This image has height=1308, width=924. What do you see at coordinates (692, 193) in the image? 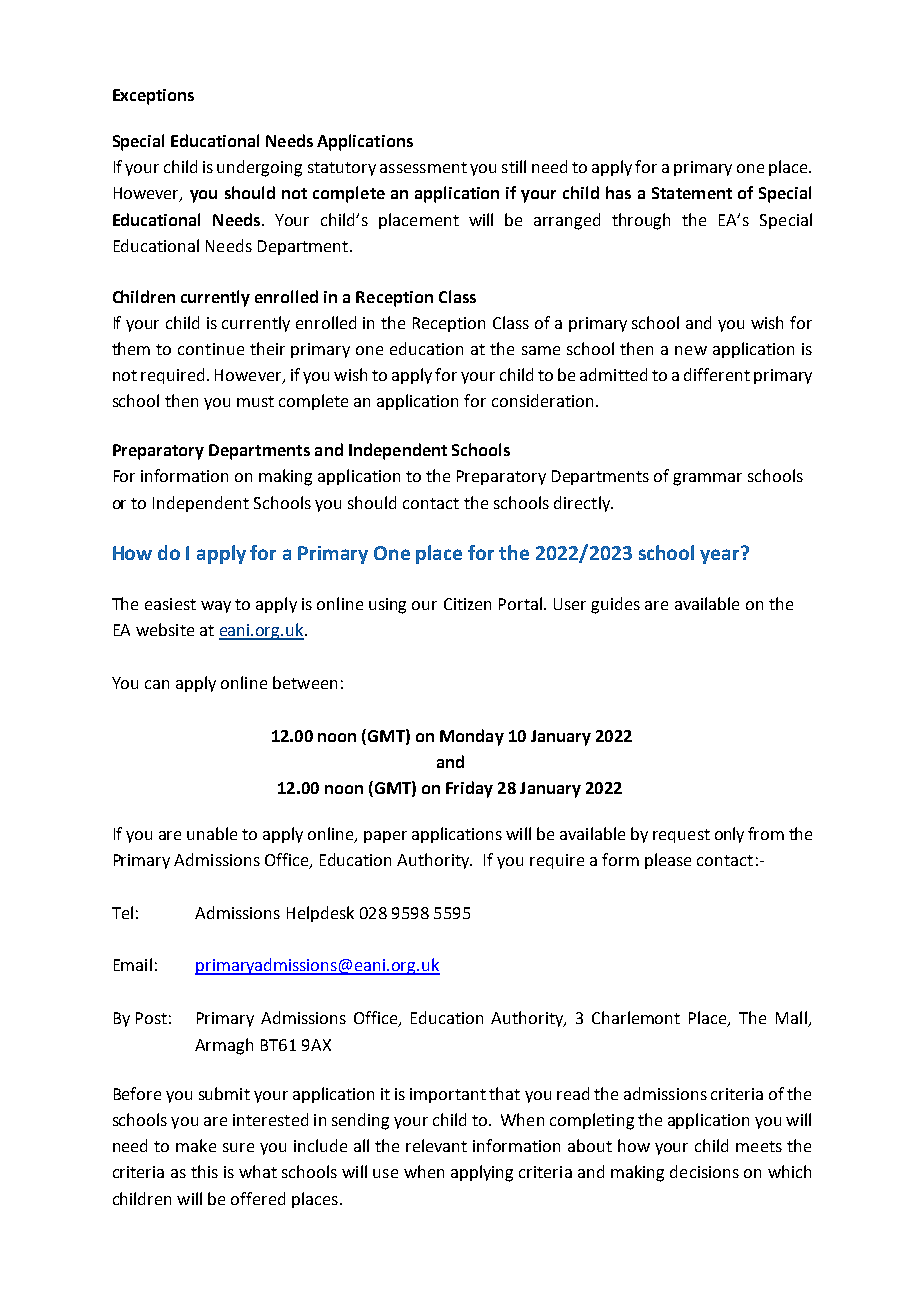
I see `Statement` at bounding box center [692, 193].
